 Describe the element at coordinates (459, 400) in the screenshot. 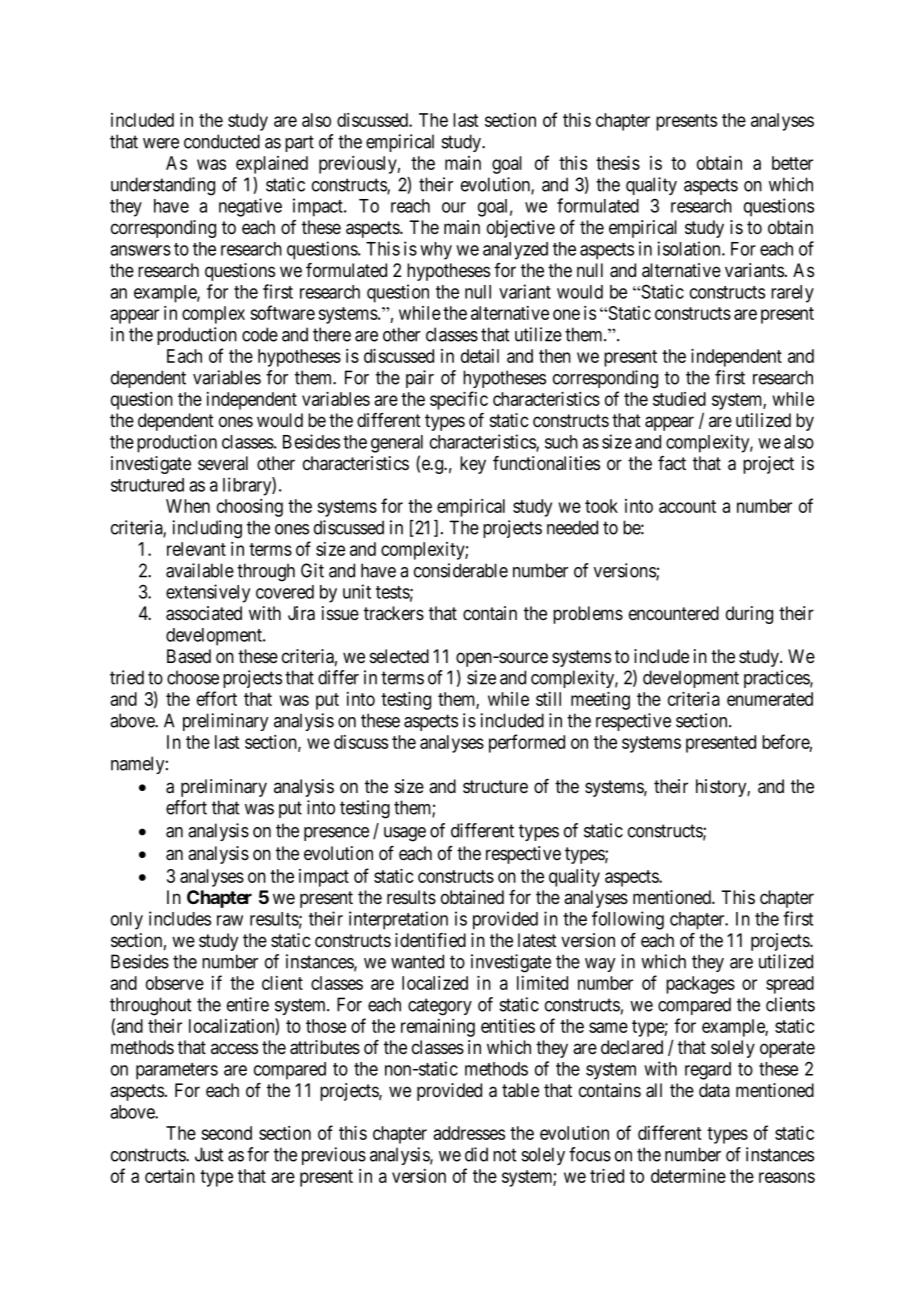

I see `specific` at that location.
